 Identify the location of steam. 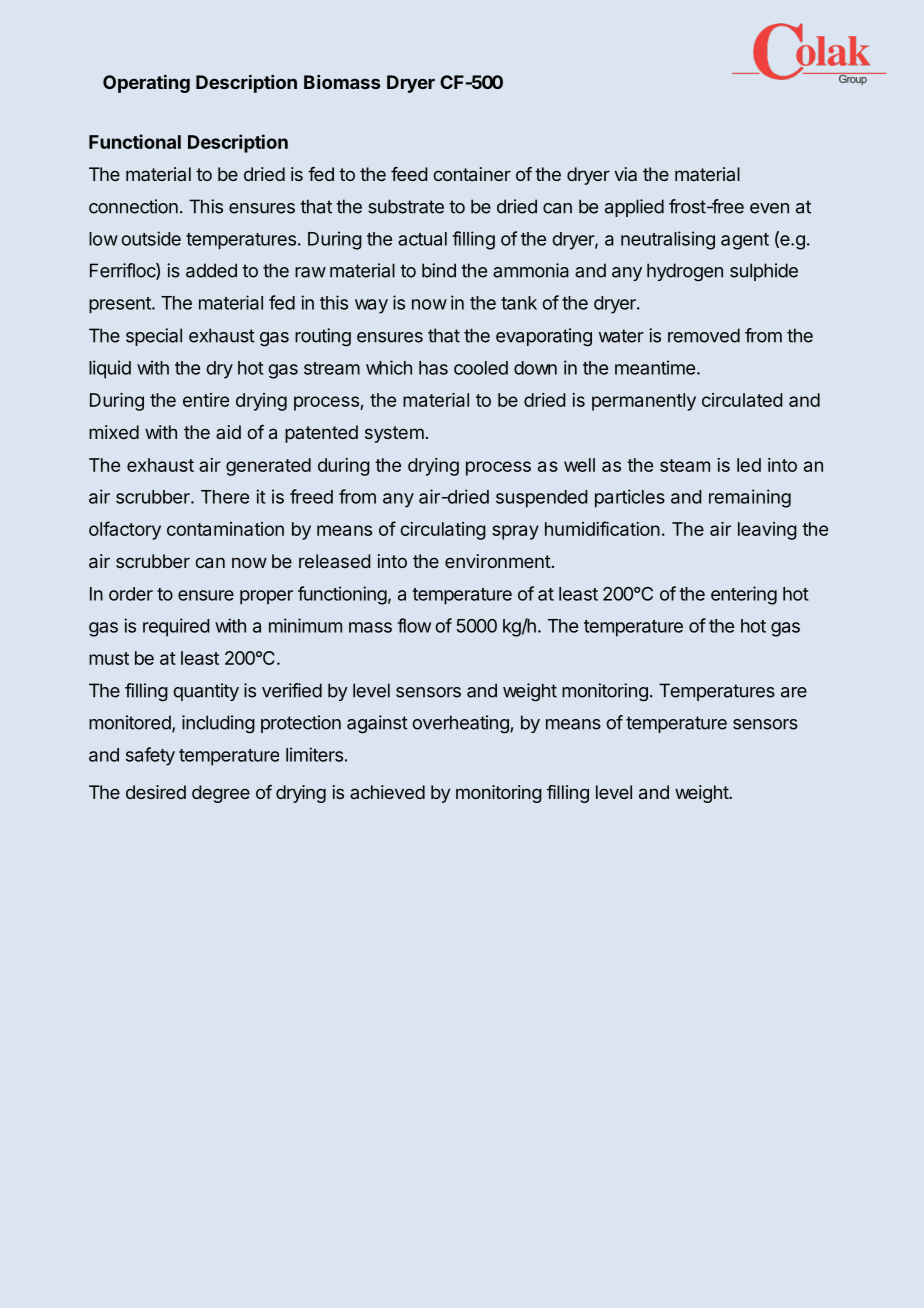
(685, 465).
